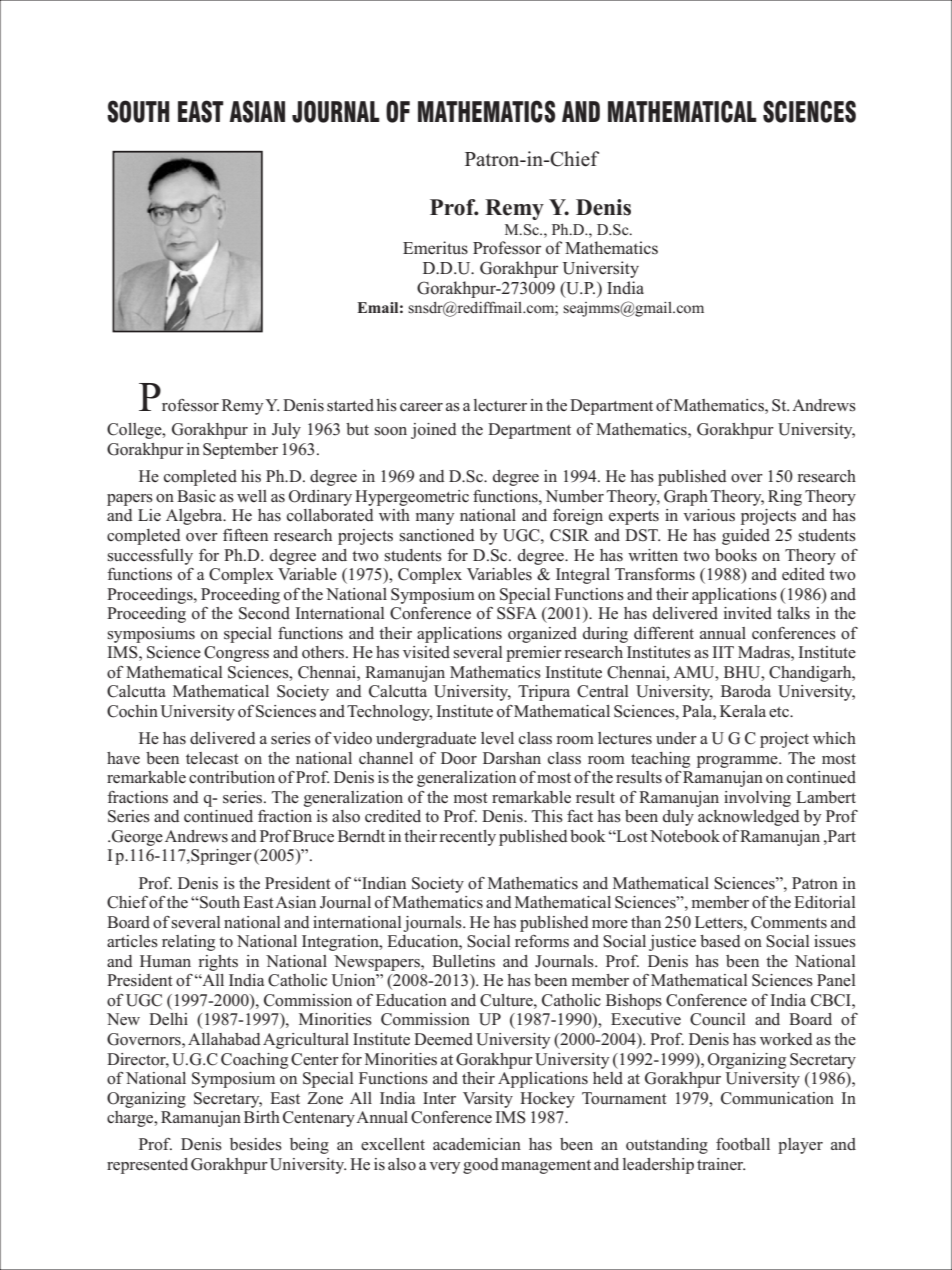 The width and height of the screenshot is (952, 1270). I want to click on Graph, so click(686, 498).
